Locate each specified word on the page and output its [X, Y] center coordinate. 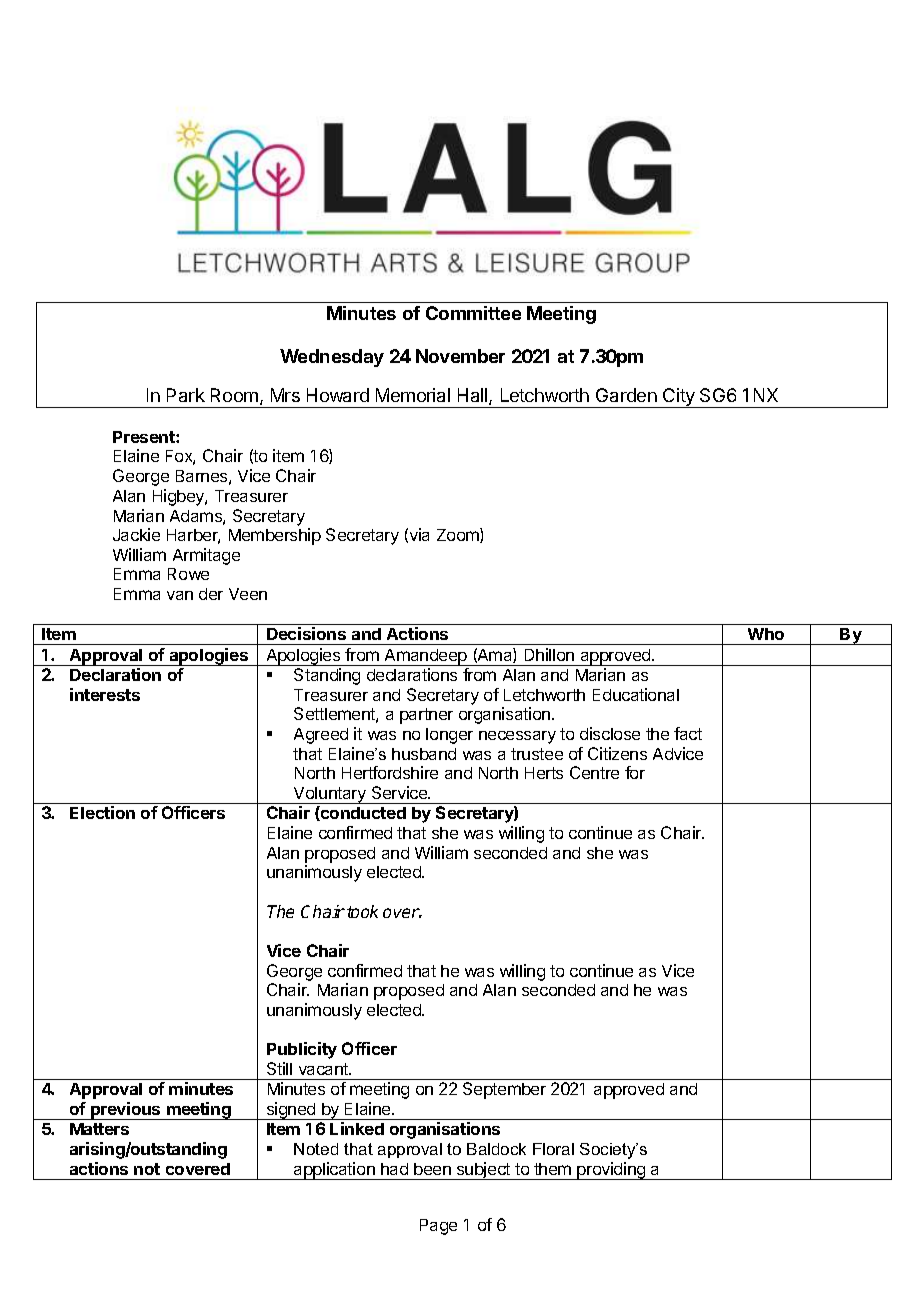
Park [186, 395]
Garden [626, 395]
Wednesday [332, 358]
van [180, 595]
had [394, 1169]
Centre [594, 772]
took [362, 911]
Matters [99, 1129]
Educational [636, 694]
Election [102, 812]
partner [426, 716]
